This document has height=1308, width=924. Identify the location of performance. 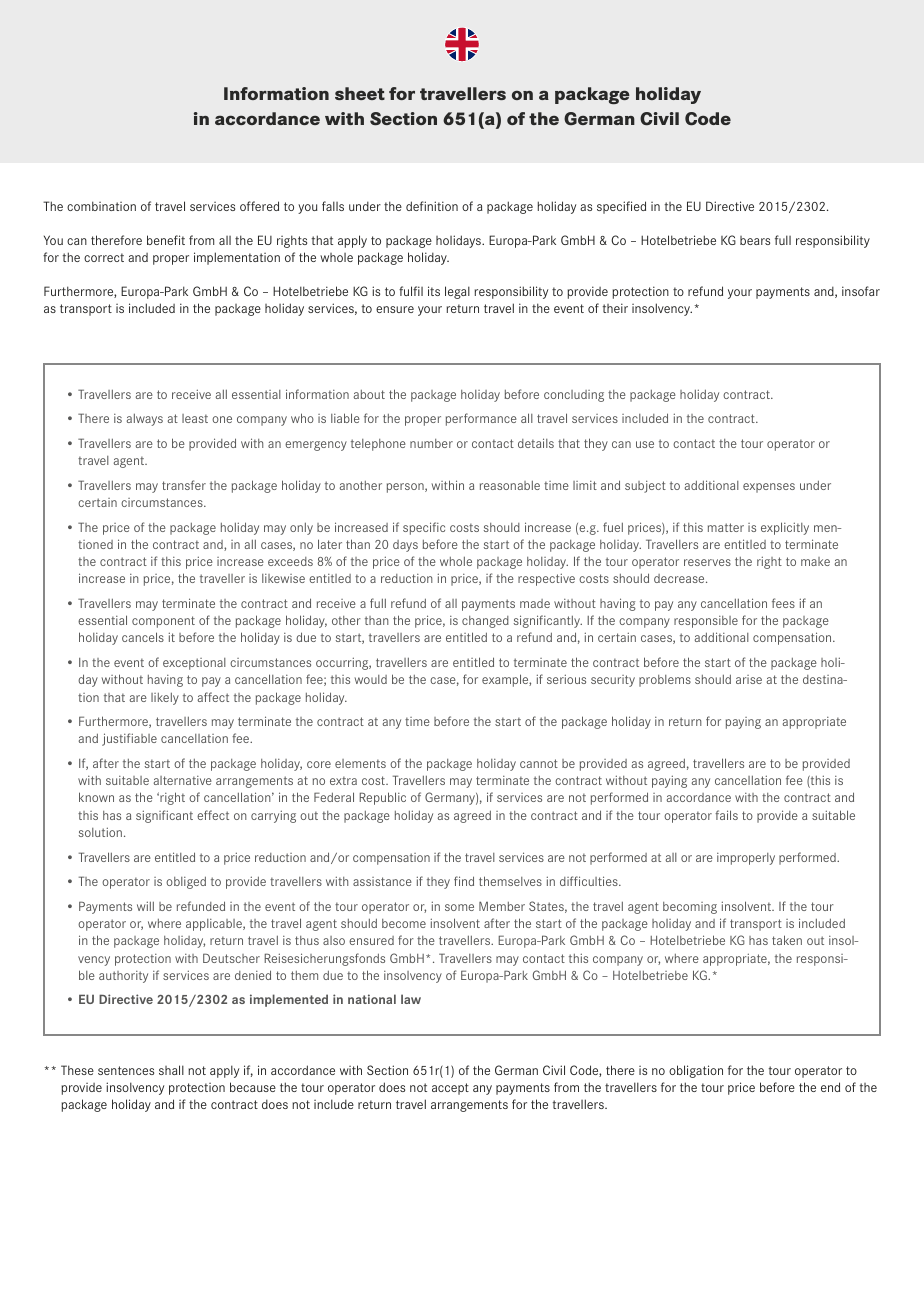
(481, 419).
